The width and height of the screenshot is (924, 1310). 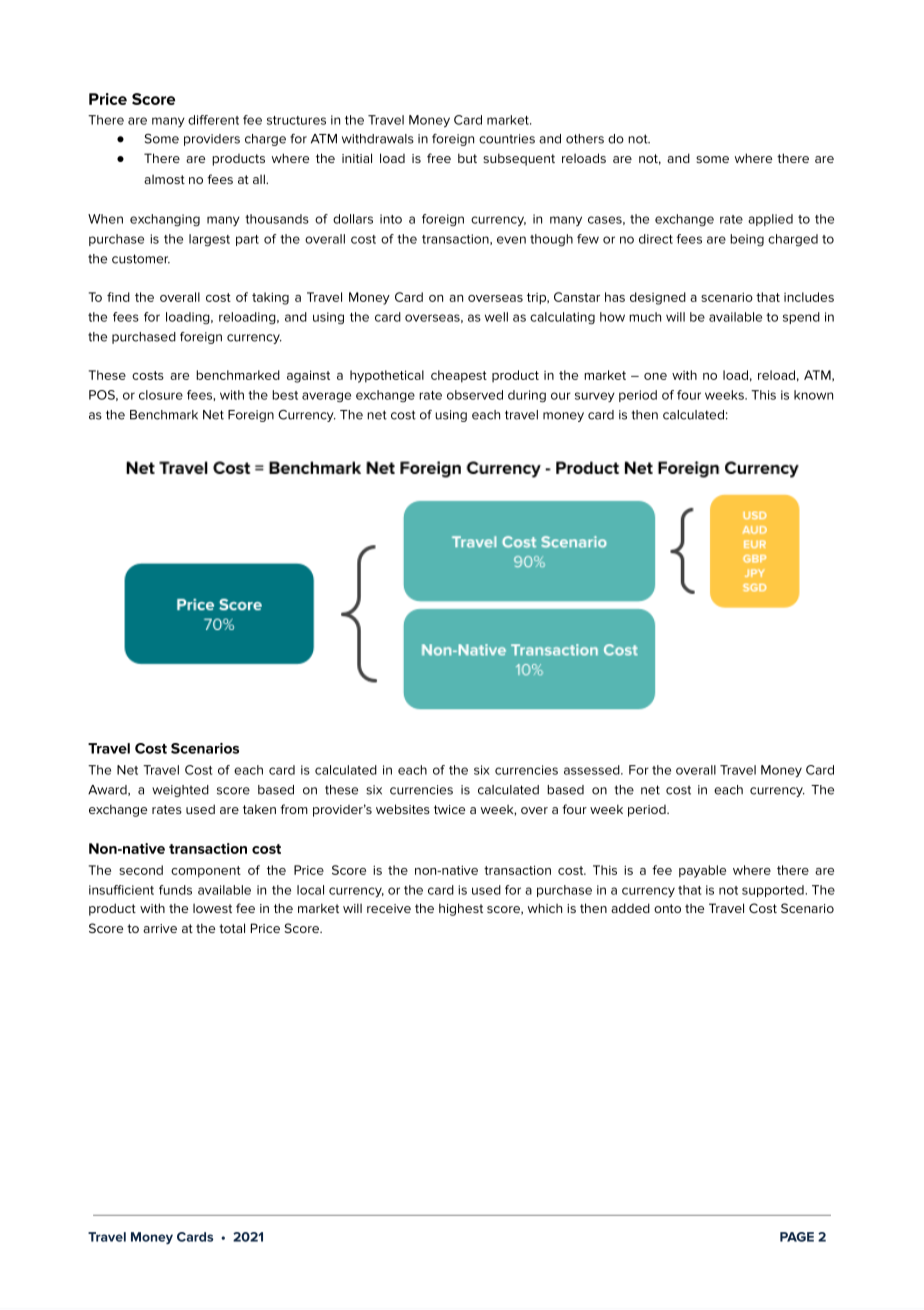 I want to click on known, so click(x=813, y=395).
